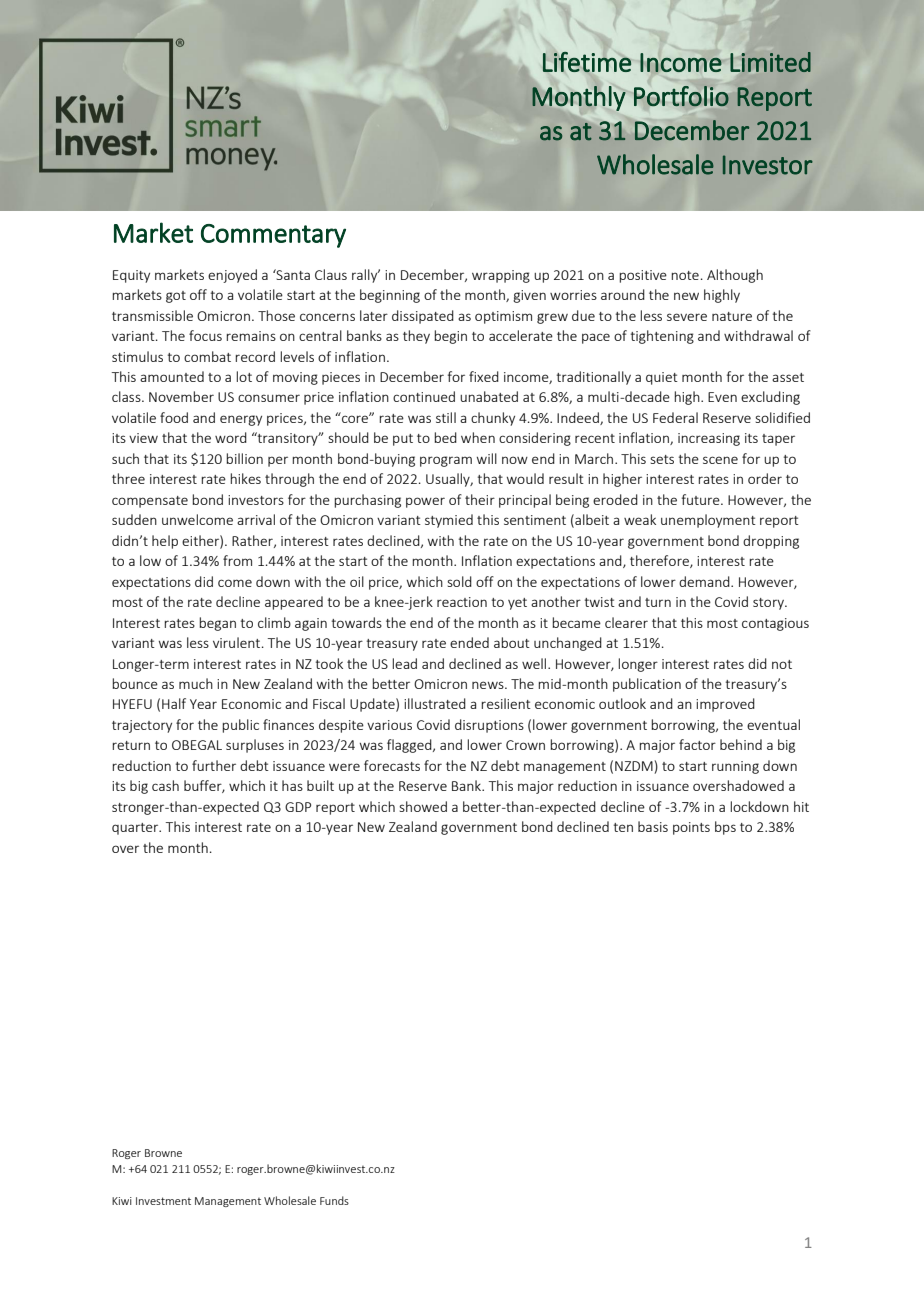 The width and height of the screenshot is (924, 1308). I want to click on Lifetime, so click(587, 62).
